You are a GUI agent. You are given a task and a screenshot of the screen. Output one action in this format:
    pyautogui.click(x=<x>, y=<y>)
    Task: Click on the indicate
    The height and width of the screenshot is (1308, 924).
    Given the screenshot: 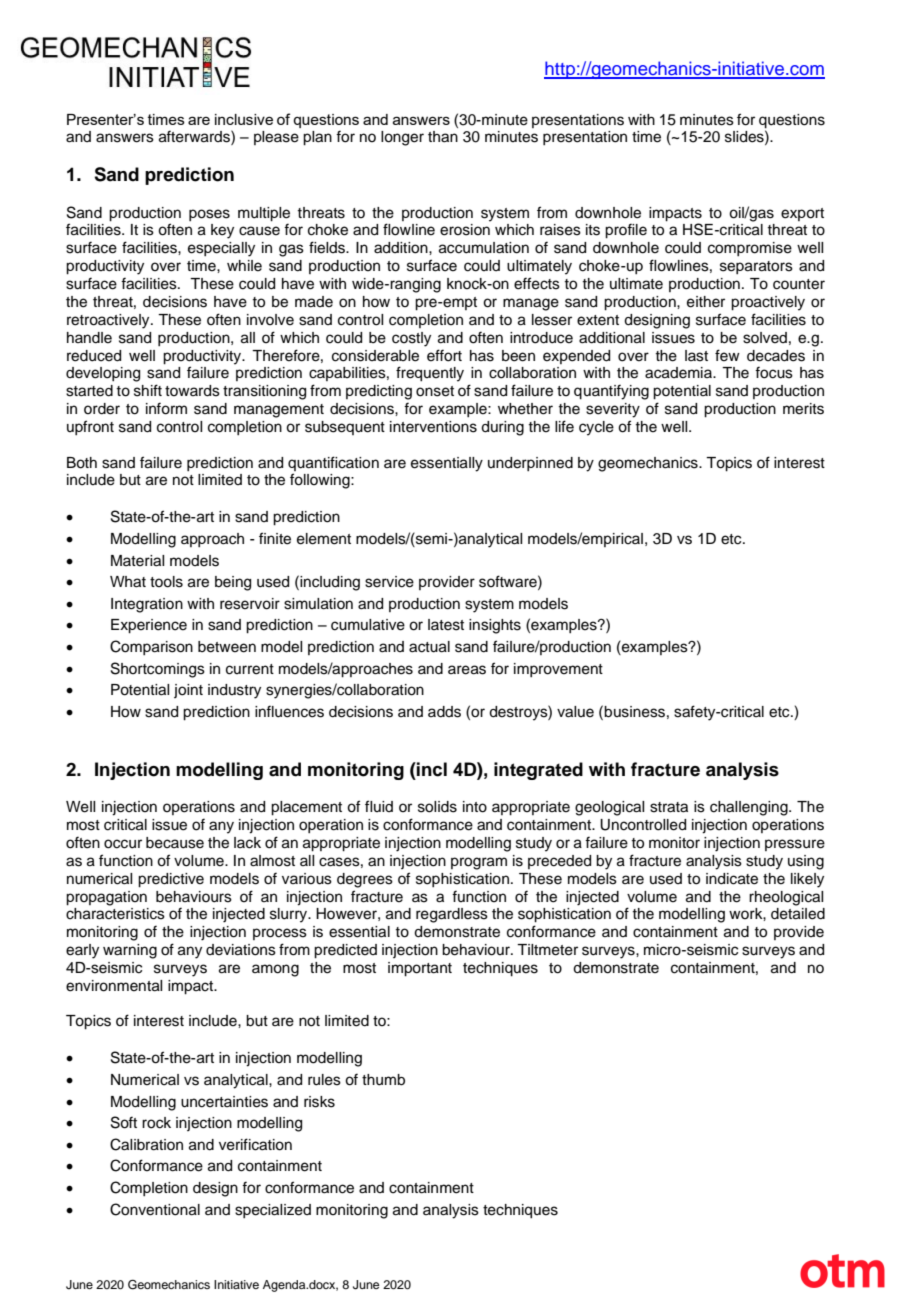 What is the action you would take?
    pyautogui.click(x=732, y=879)
